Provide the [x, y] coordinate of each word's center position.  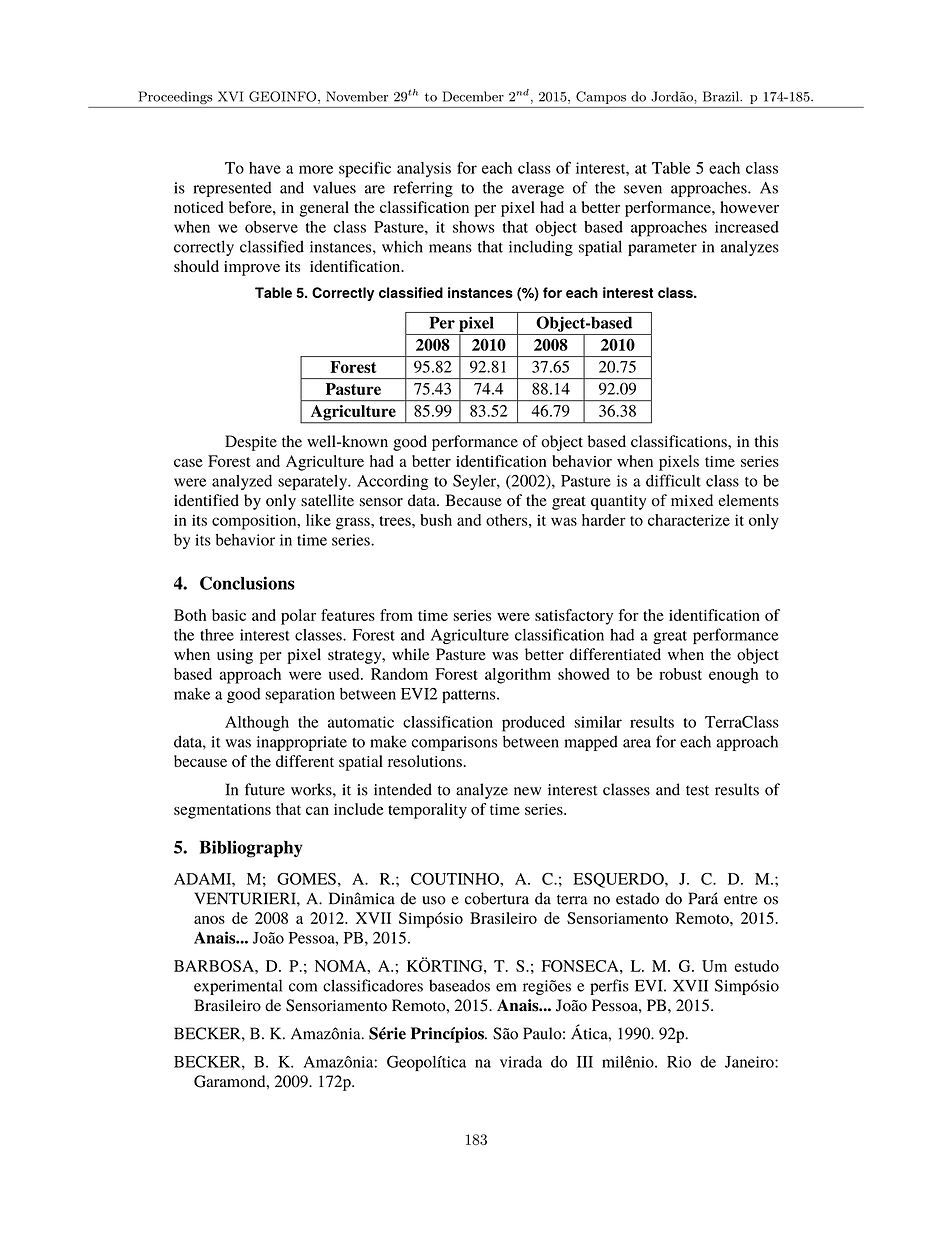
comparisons [454, 743]
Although [257, 724]
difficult [673, 480]
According [392, 482]
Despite [251, 443]
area [637, 743]
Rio [679, 1062]
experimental [238, 987]
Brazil [722, 96]
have [265, 168]
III [585, 1062]
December [473, 96]
